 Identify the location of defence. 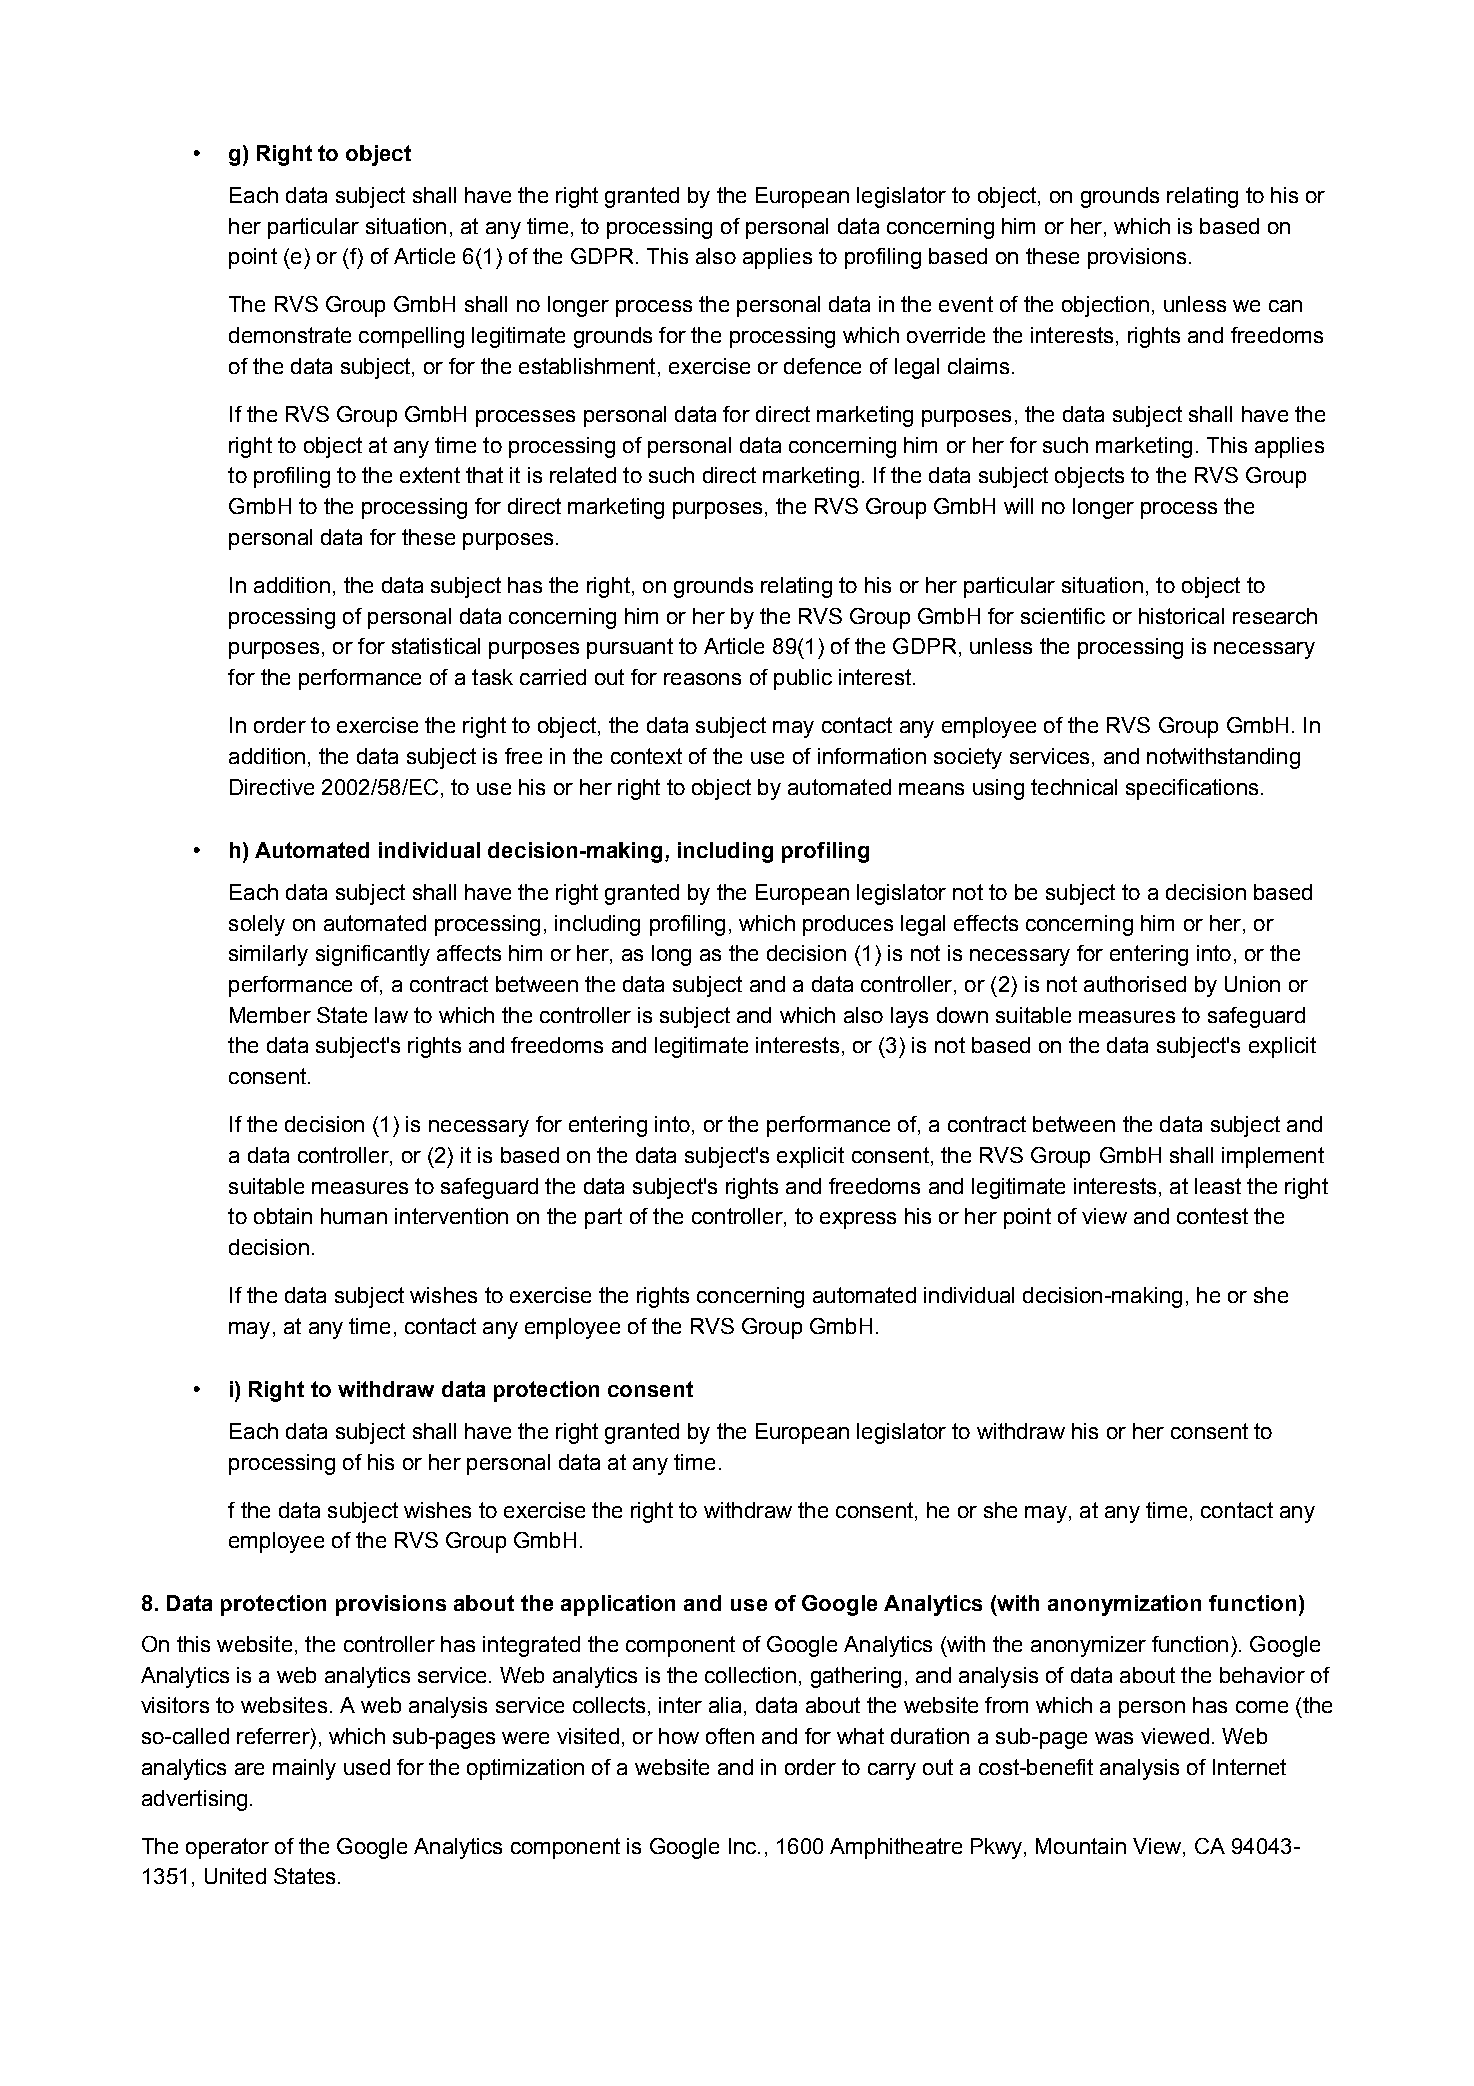
(822, 366).
